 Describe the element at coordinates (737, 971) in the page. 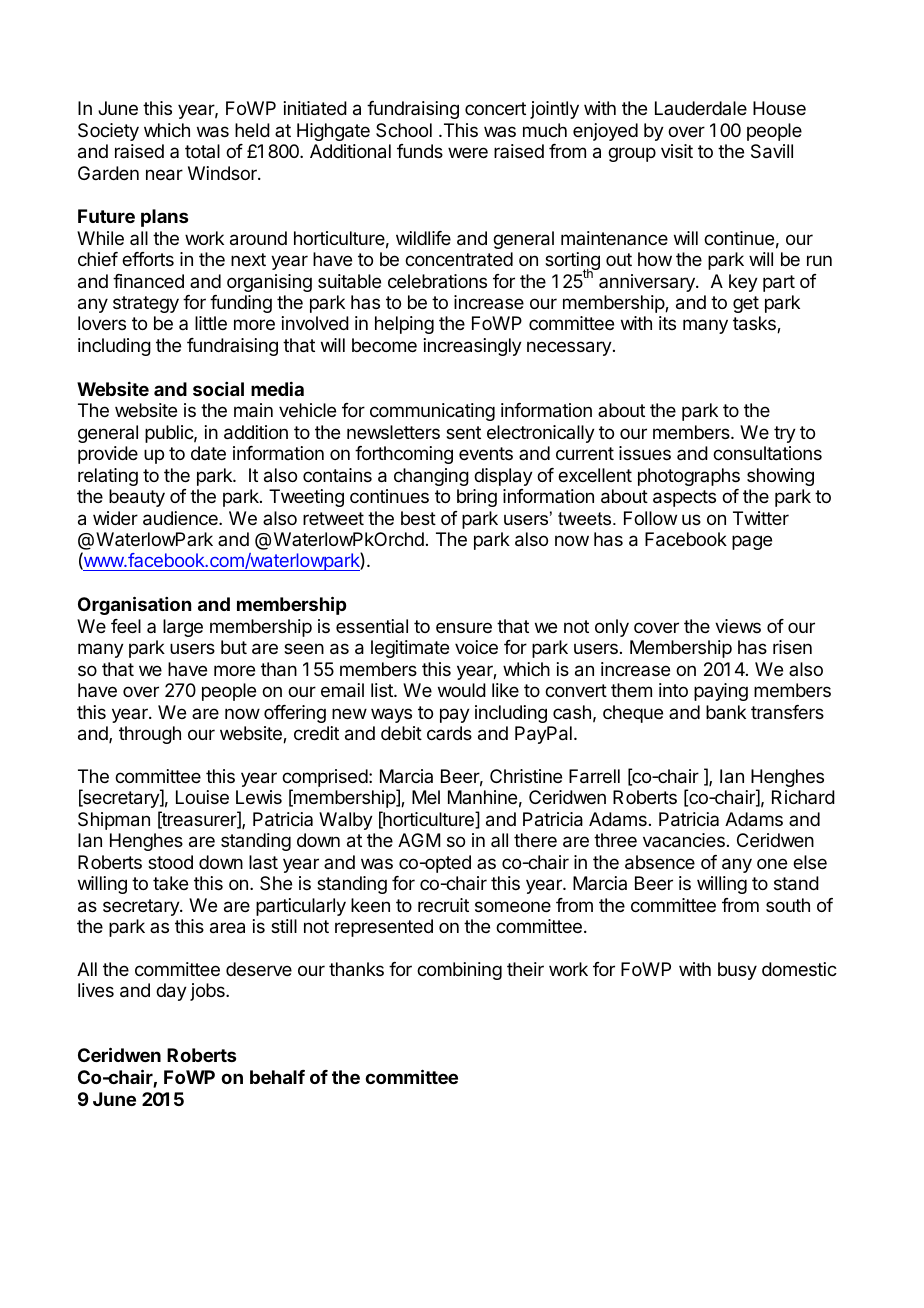

I see `busy` at that location.
